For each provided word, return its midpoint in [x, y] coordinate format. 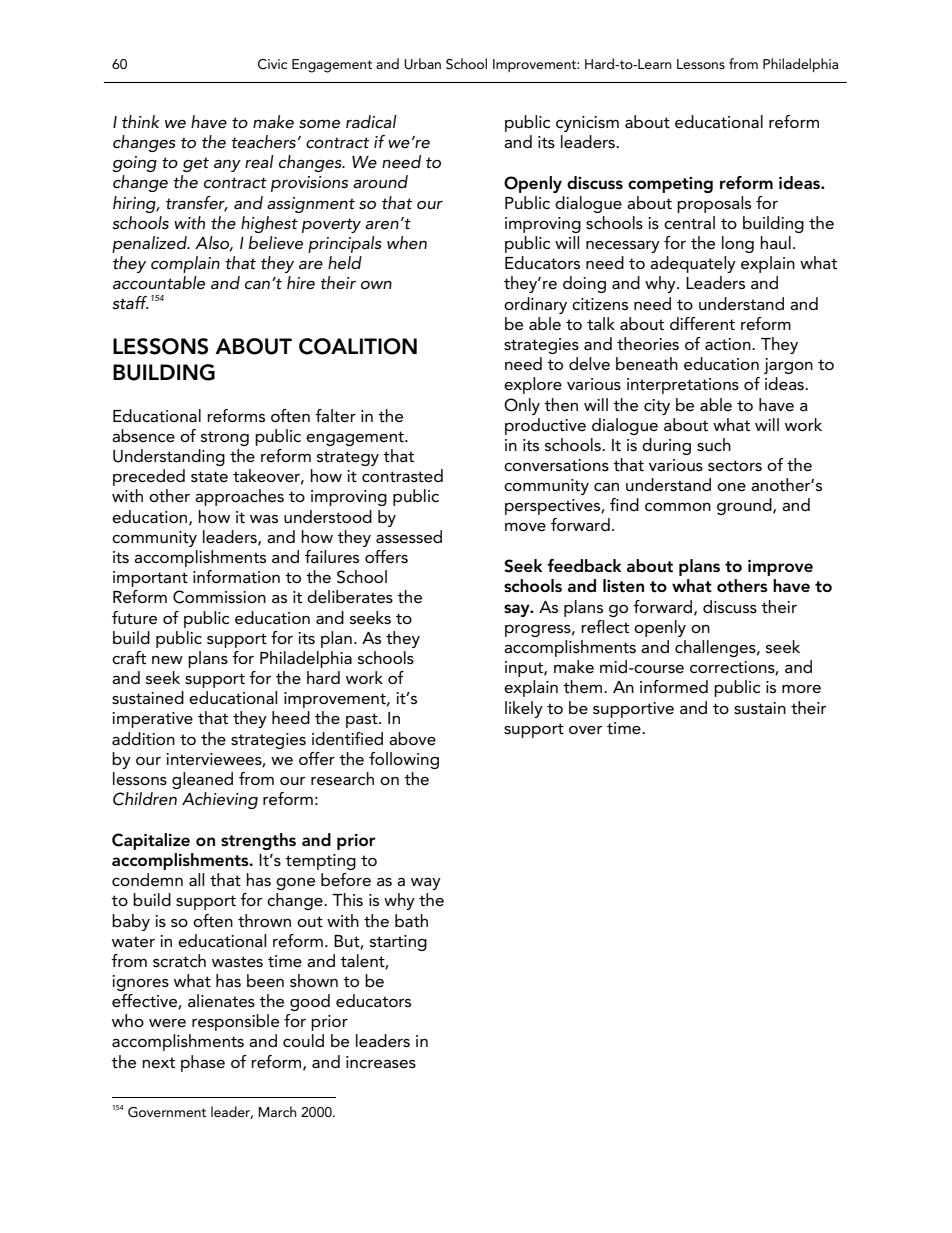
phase [203, 1063]
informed [674, 686]
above [412, 739]
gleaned [202, 780]
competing [670, 185]
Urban [422, 64]
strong [225, 438]
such [714, 445]
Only [522, 406]
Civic [272, 64]
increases [381, 1062]
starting [398, 943]
